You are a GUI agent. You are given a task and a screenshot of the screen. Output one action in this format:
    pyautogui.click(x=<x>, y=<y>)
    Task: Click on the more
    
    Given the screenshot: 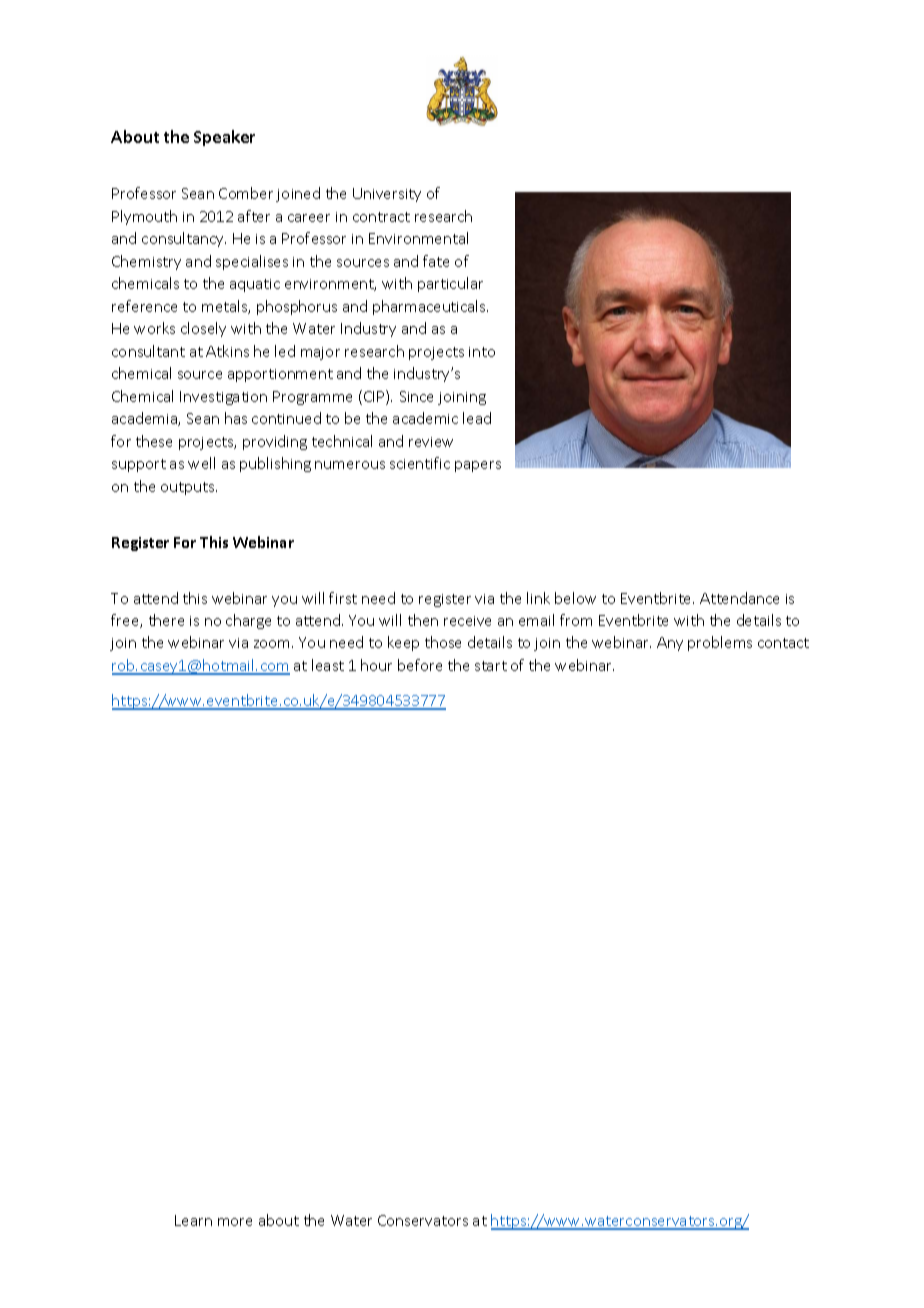 What is the action you would take?
    pyautogui.click(x=235, y=1222)
